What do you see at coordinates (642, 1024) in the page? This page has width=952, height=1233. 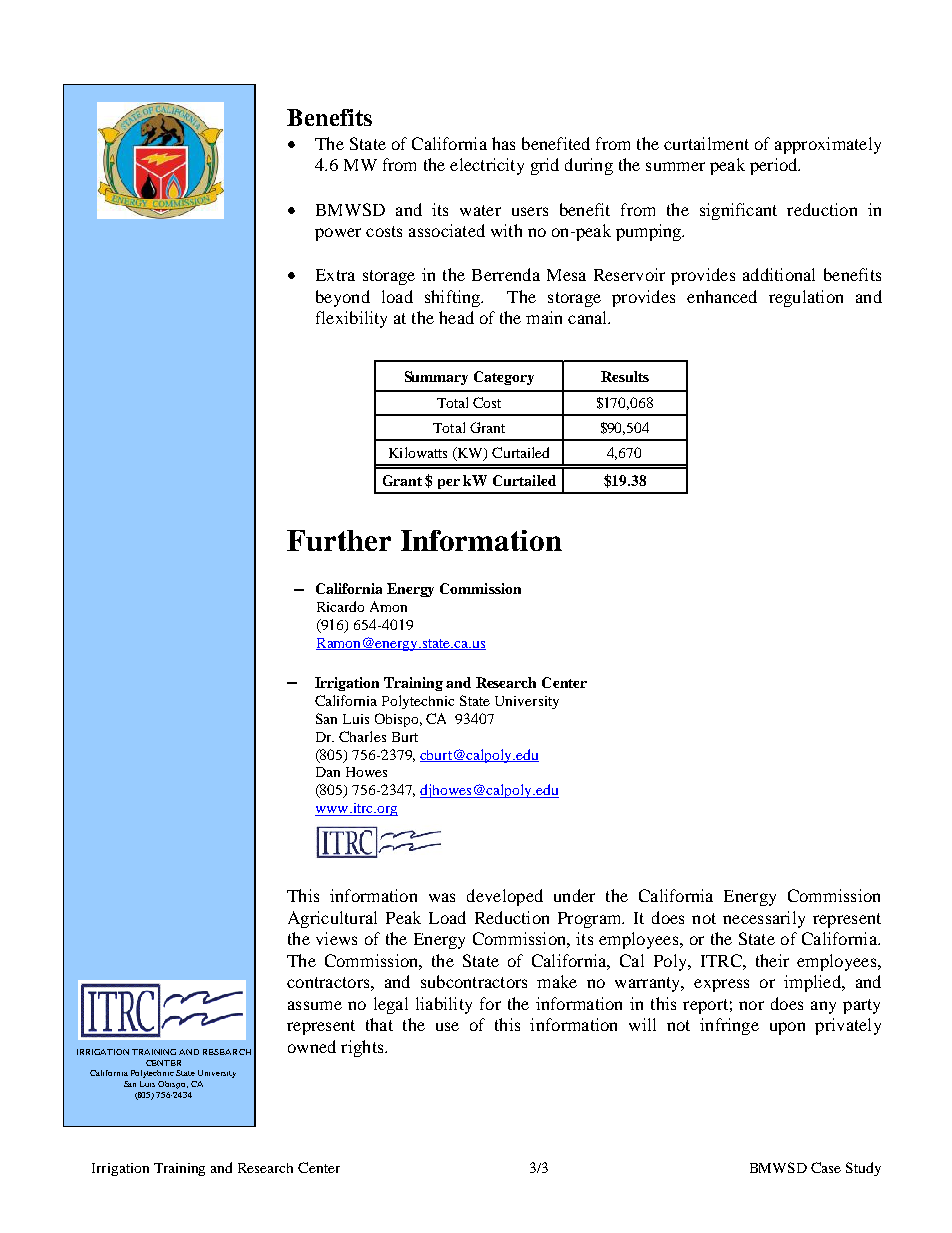 I see `will` at bounding box center [642, 1024].
